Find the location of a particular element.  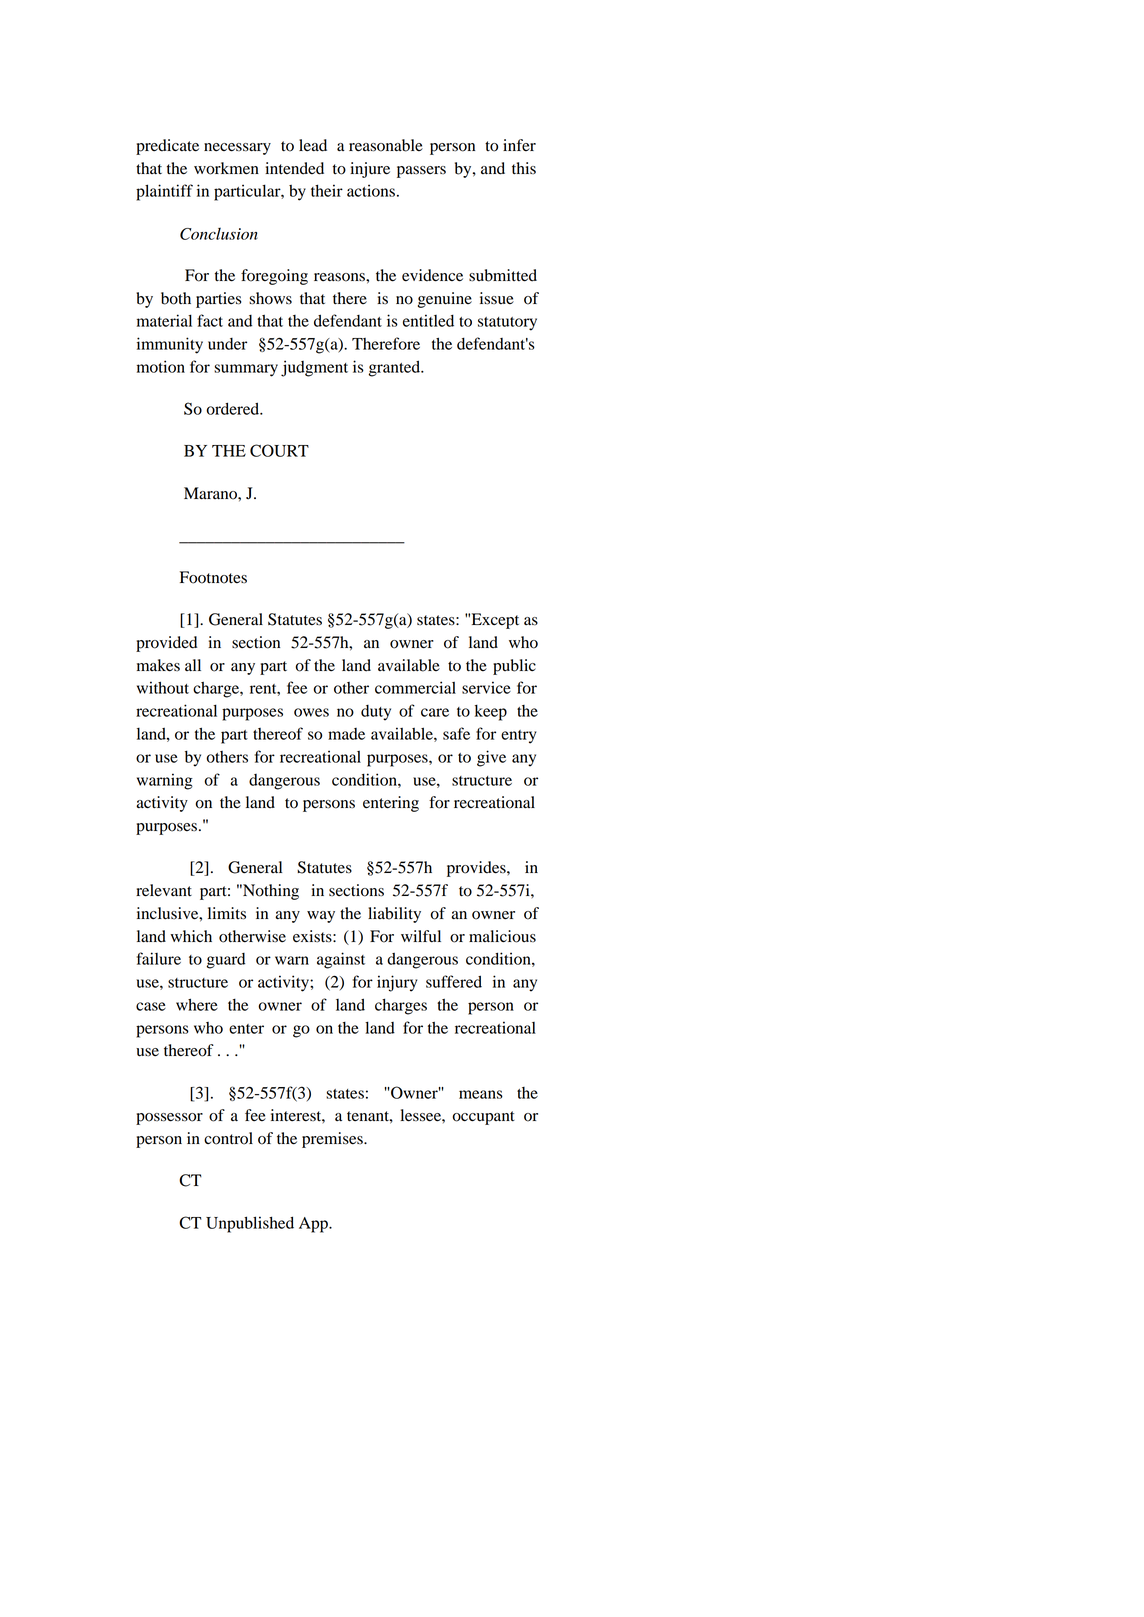

their is located at coordinates (327, 190).
